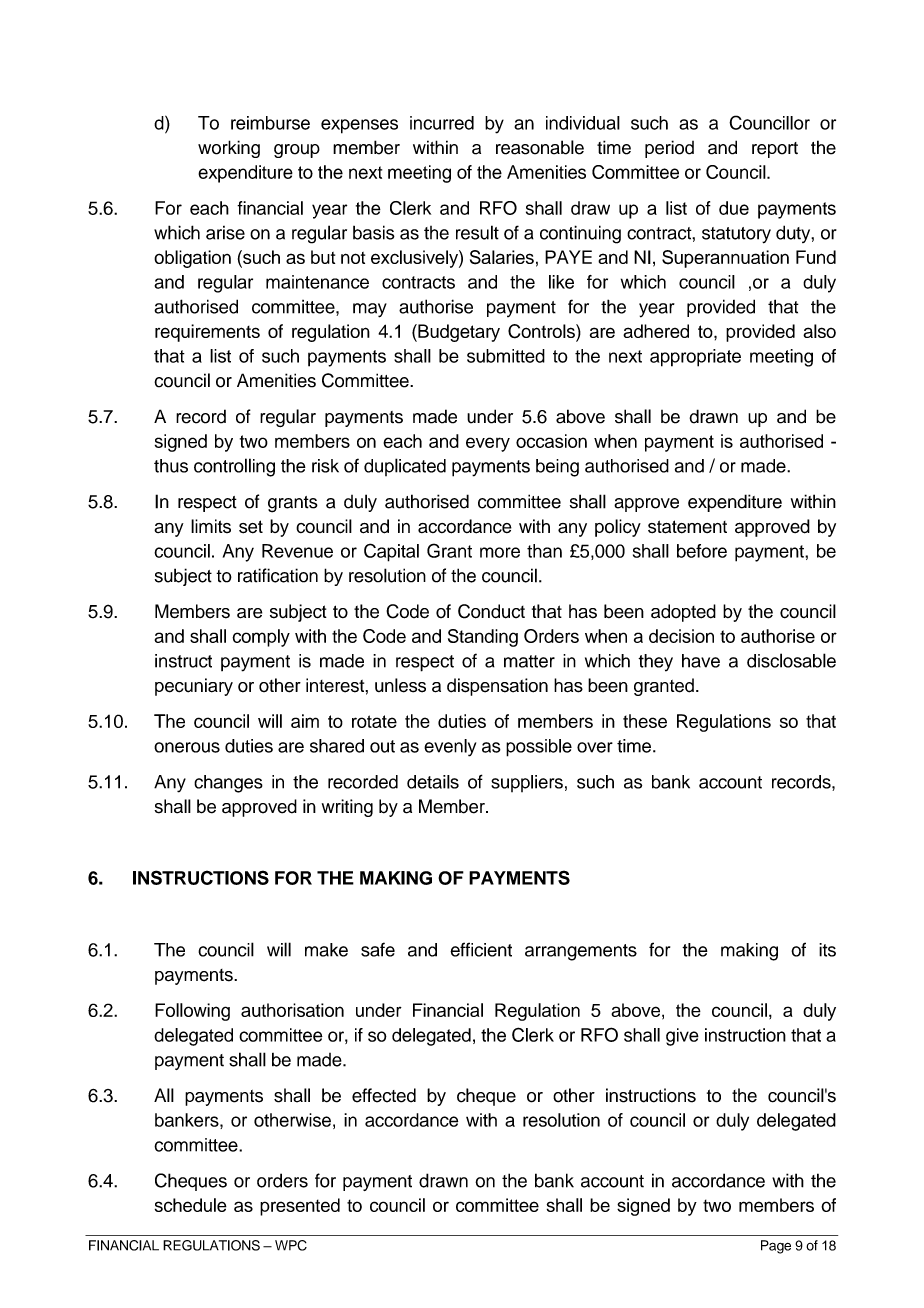  Describe the element at coordinates (527, 783) in the page. I see `suppliers` at that location.
